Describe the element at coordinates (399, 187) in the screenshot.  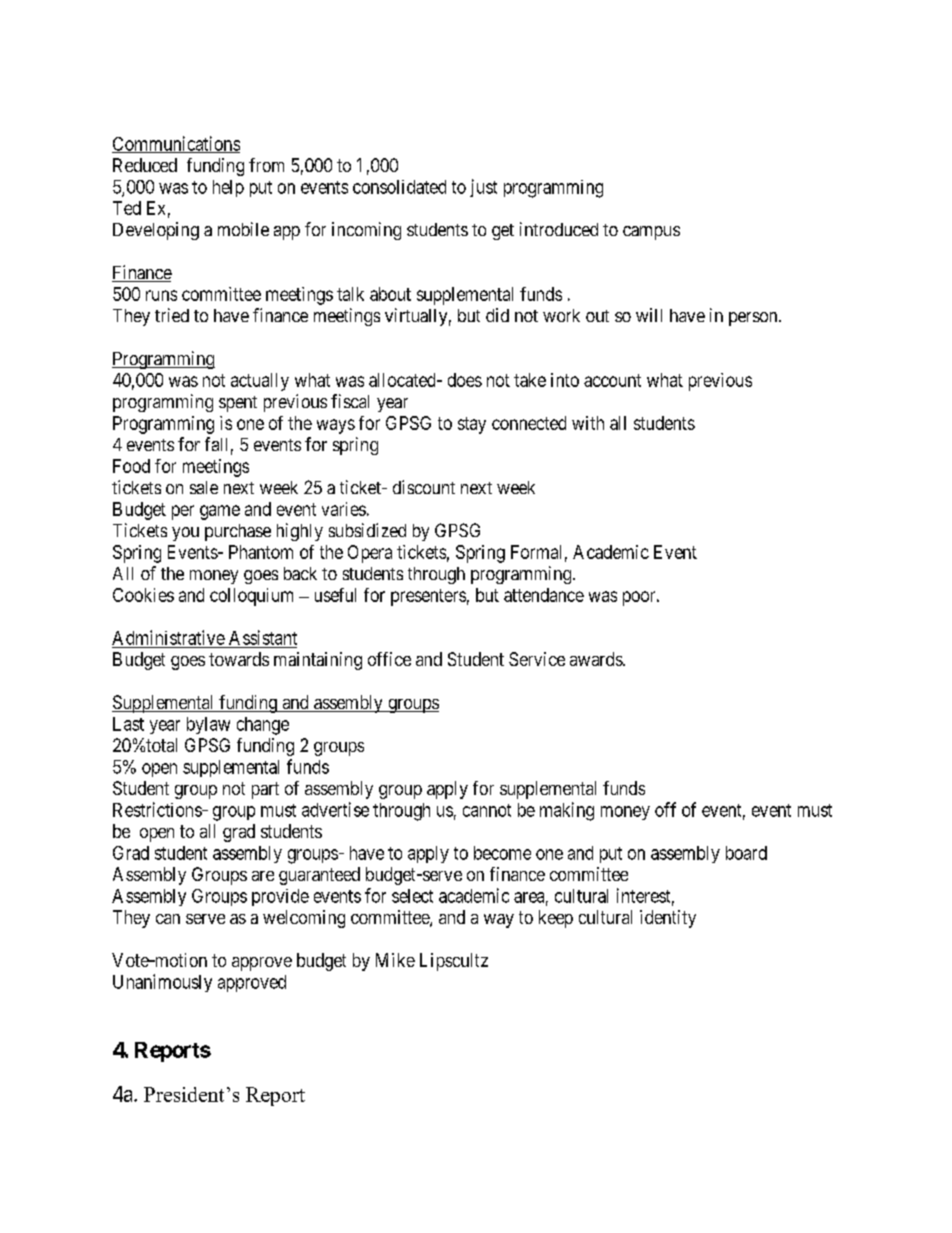
I see `consolidated` at that location.
